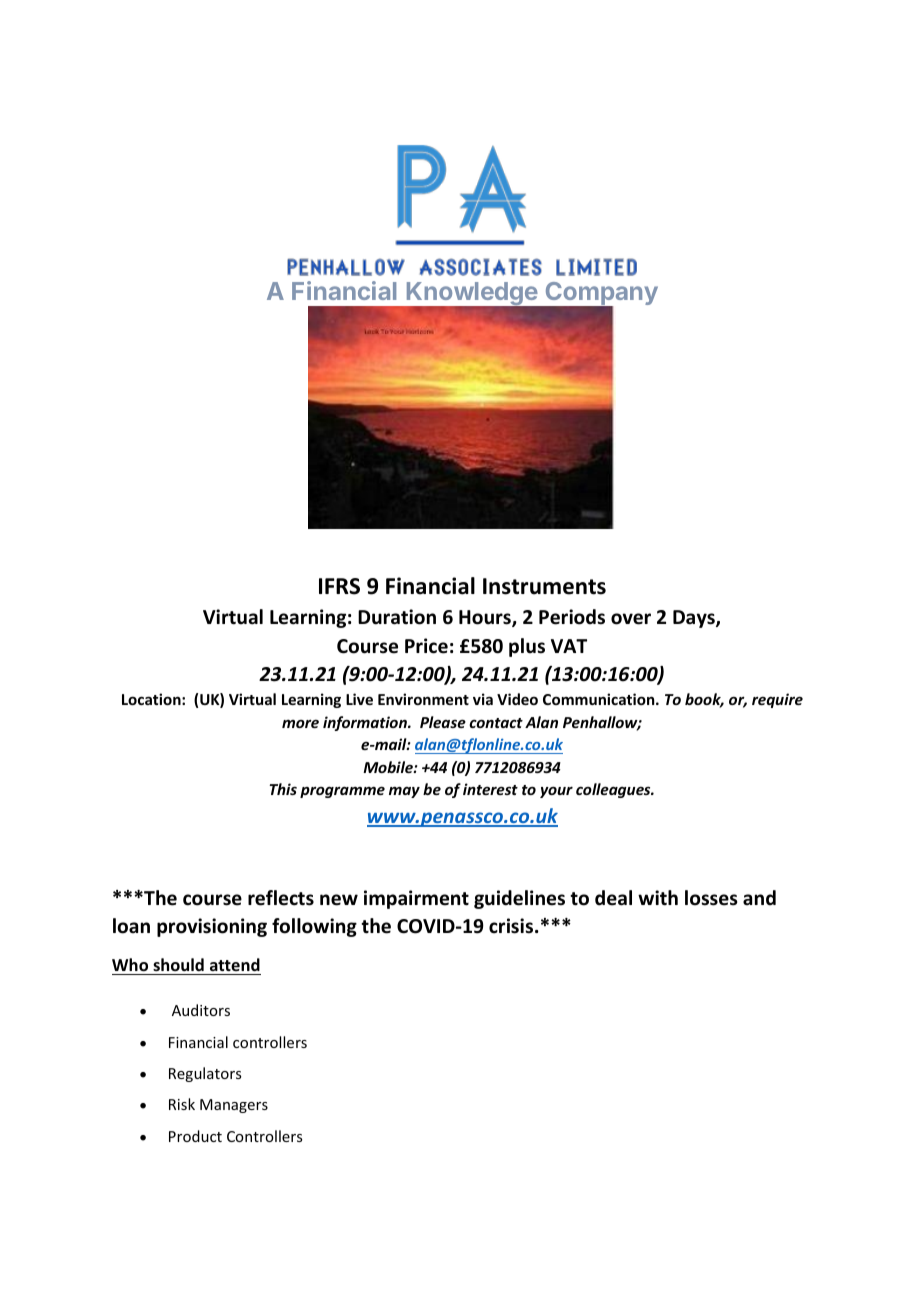 This screenshot has width=924, height=1308. What do you see at coordinates (195, 1136) in the screenshot?
I see `Product` at bounding box center [195, 1136].
